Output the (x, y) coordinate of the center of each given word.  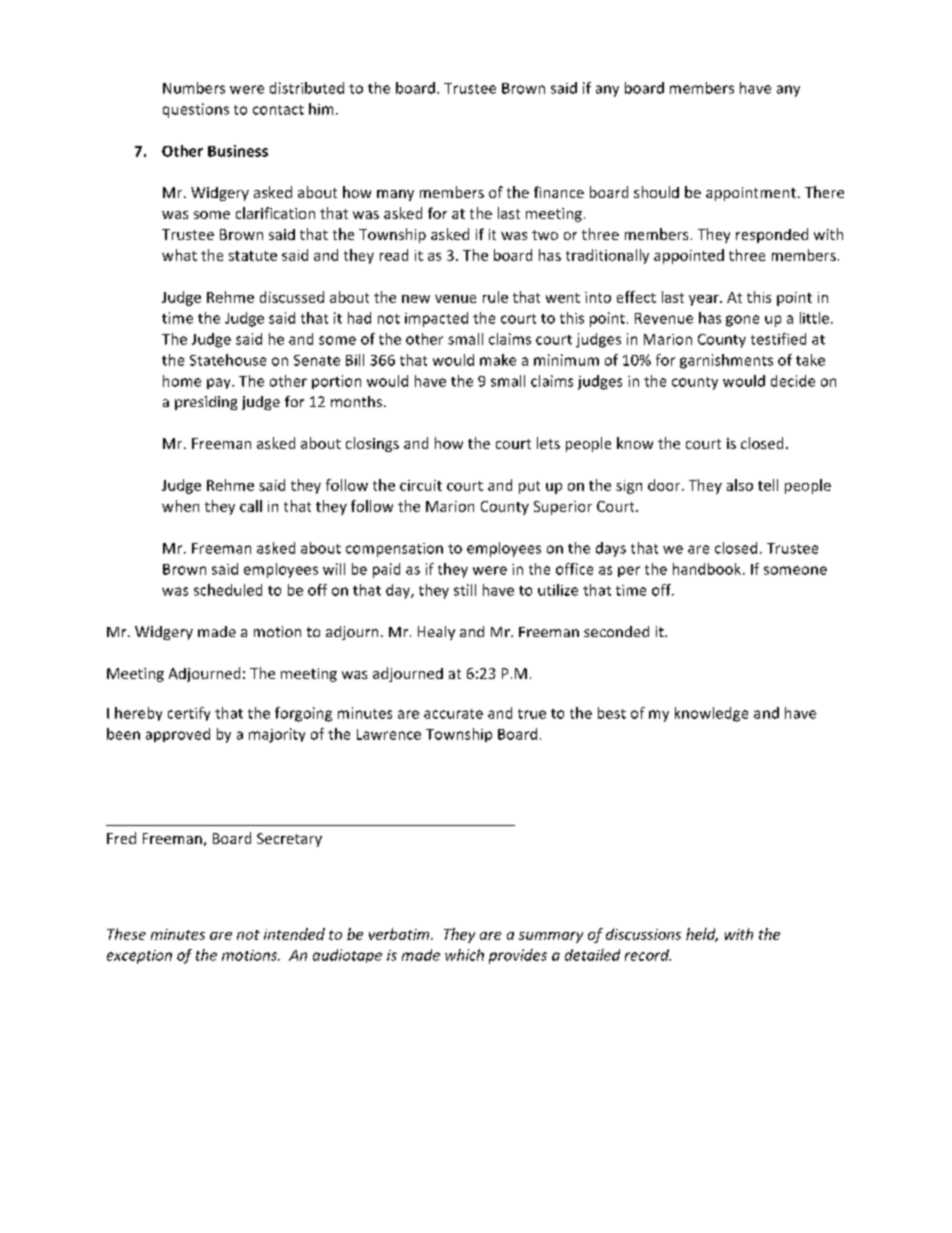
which (464, 955)
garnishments (726, 361)
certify (189, 714)
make (498, 360)
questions (196, 110)
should (656, 192)
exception (139, 957)
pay (220, 383)
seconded (616, 631)
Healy (436, 633)
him (321, 109)
